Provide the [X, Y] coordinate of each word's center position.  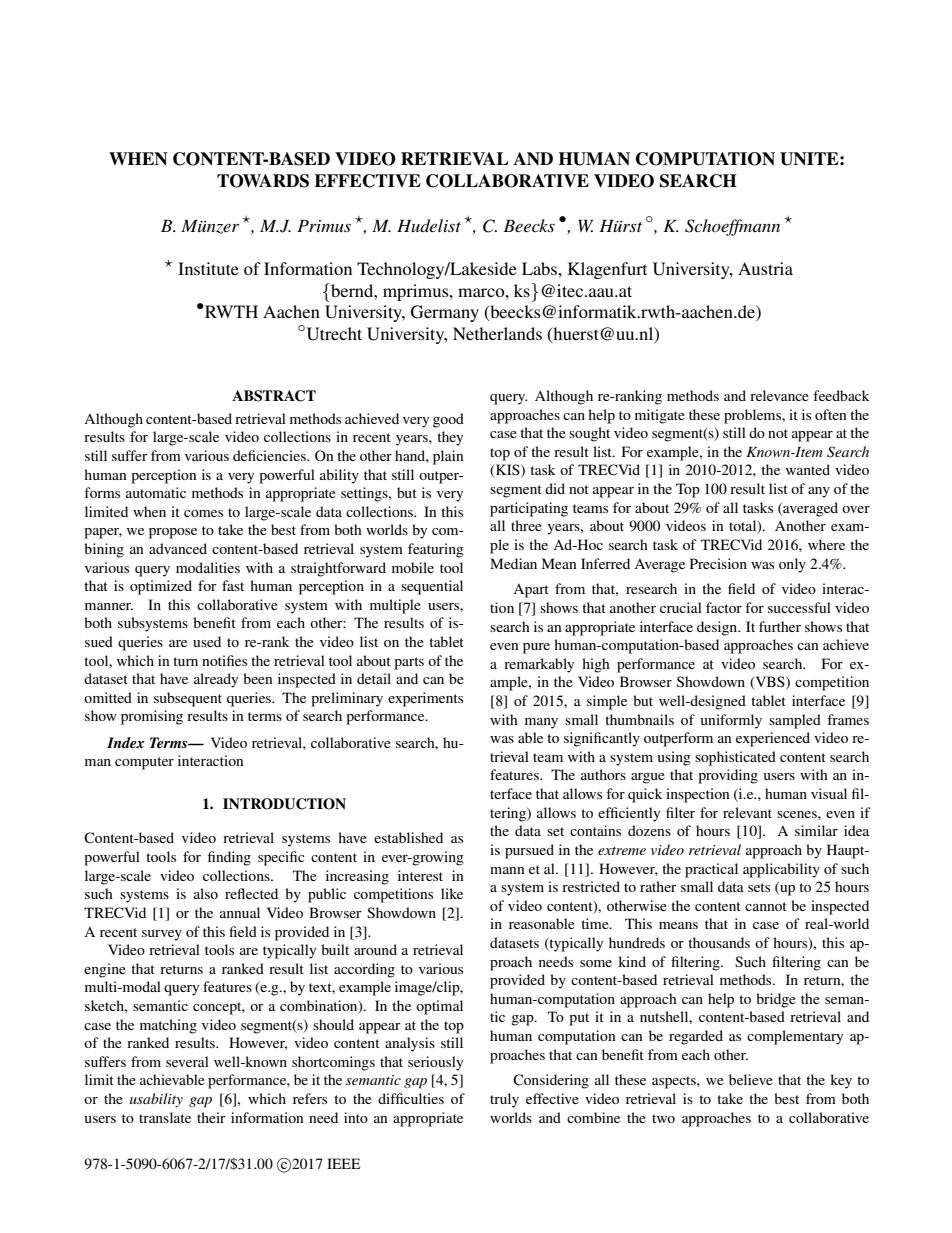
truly [504, 1100]
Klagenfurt [607, 270]
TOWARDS [263, 181]
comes [203, 513]
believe [751, 1079]
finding [229, 858]
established [408, 837]
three [526, 525]
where [826, 544]
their [211, 1117]
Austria [765, 268]
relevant [747, 812]
